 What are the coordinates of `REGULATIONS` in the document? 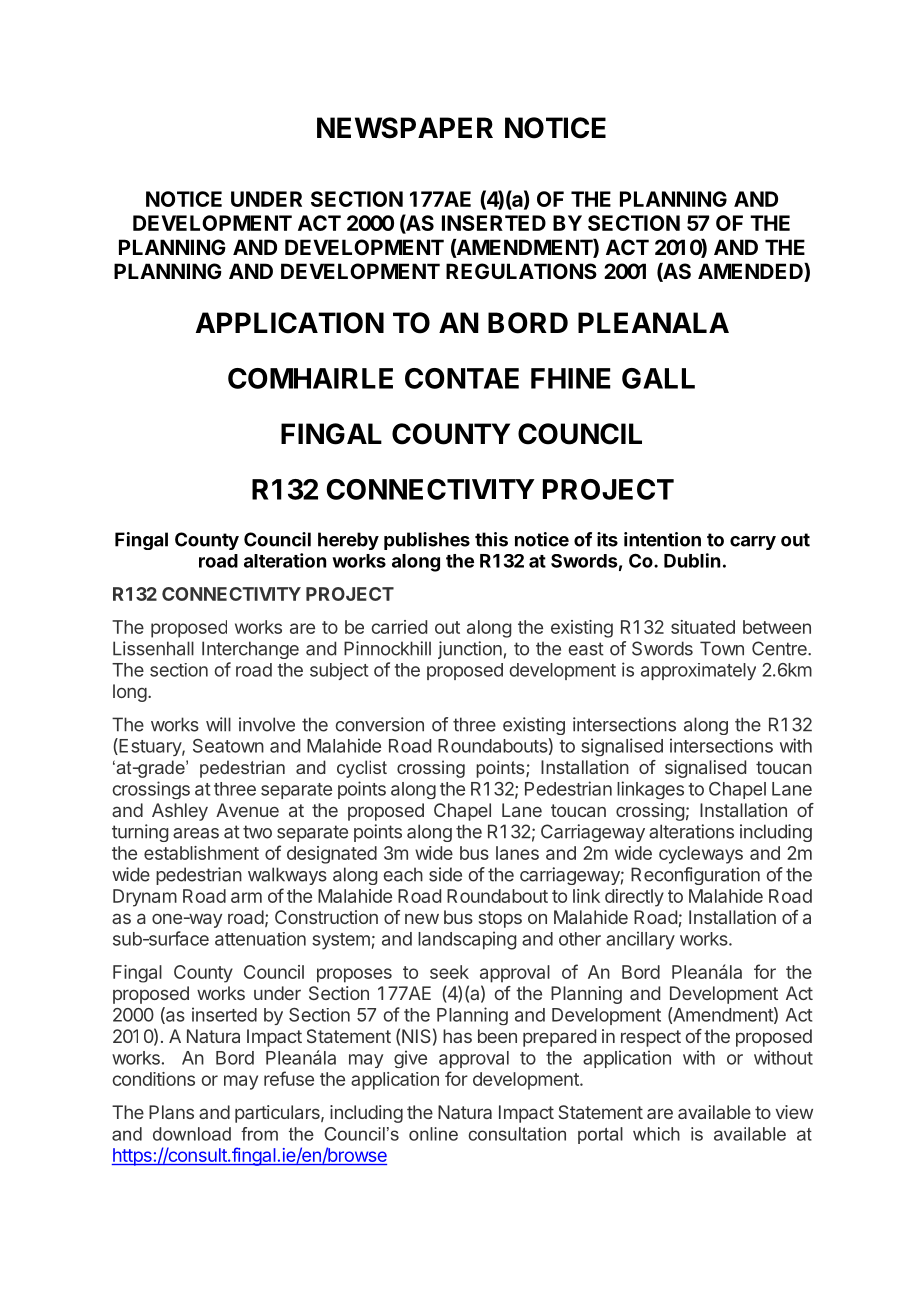 It's located at (521, 271).
